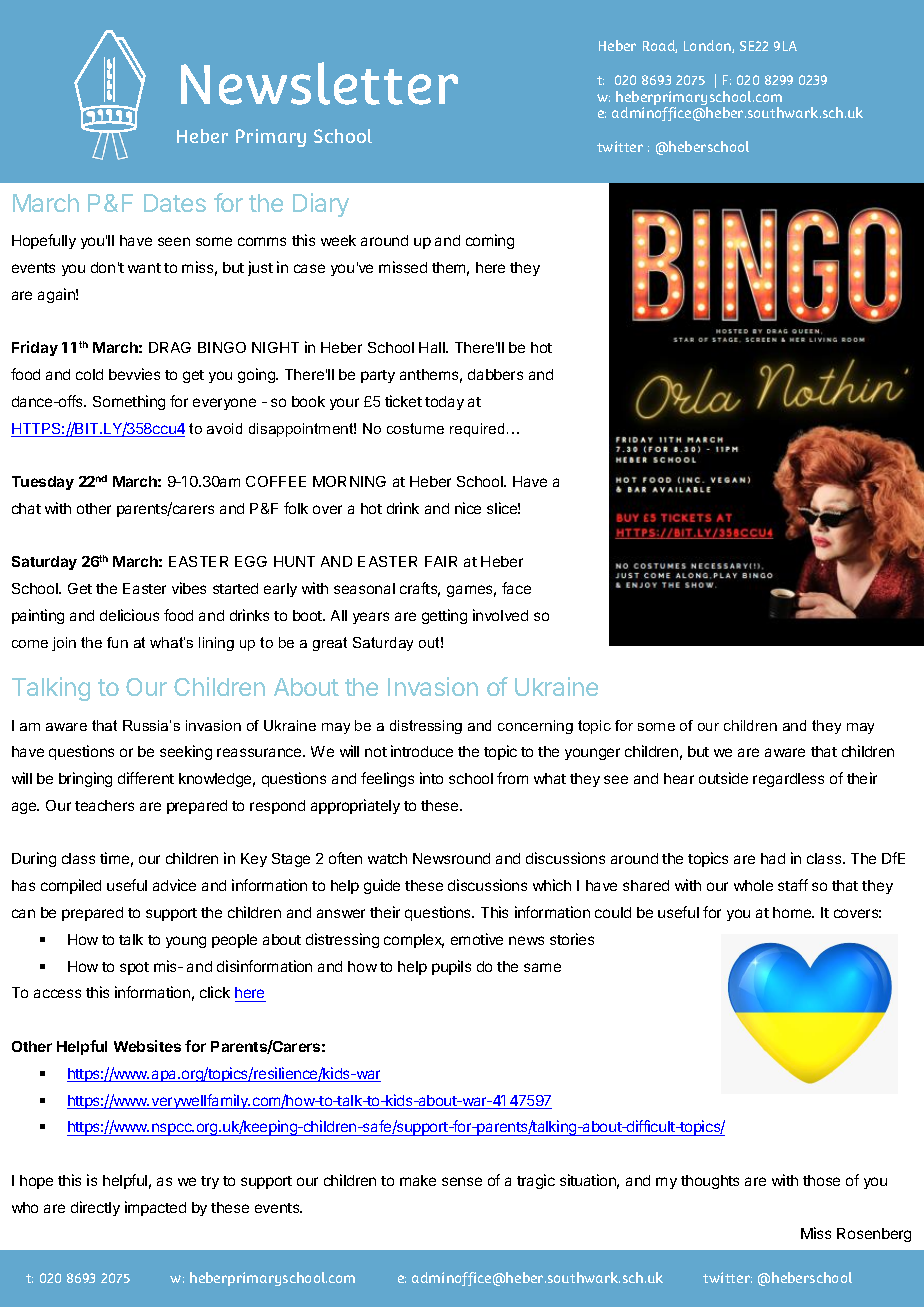 The height and width of the page is (1307, 924). What do you see at coordinates (433, 347) in the page?
I see `Hall` at bounding box center [433, 347].
